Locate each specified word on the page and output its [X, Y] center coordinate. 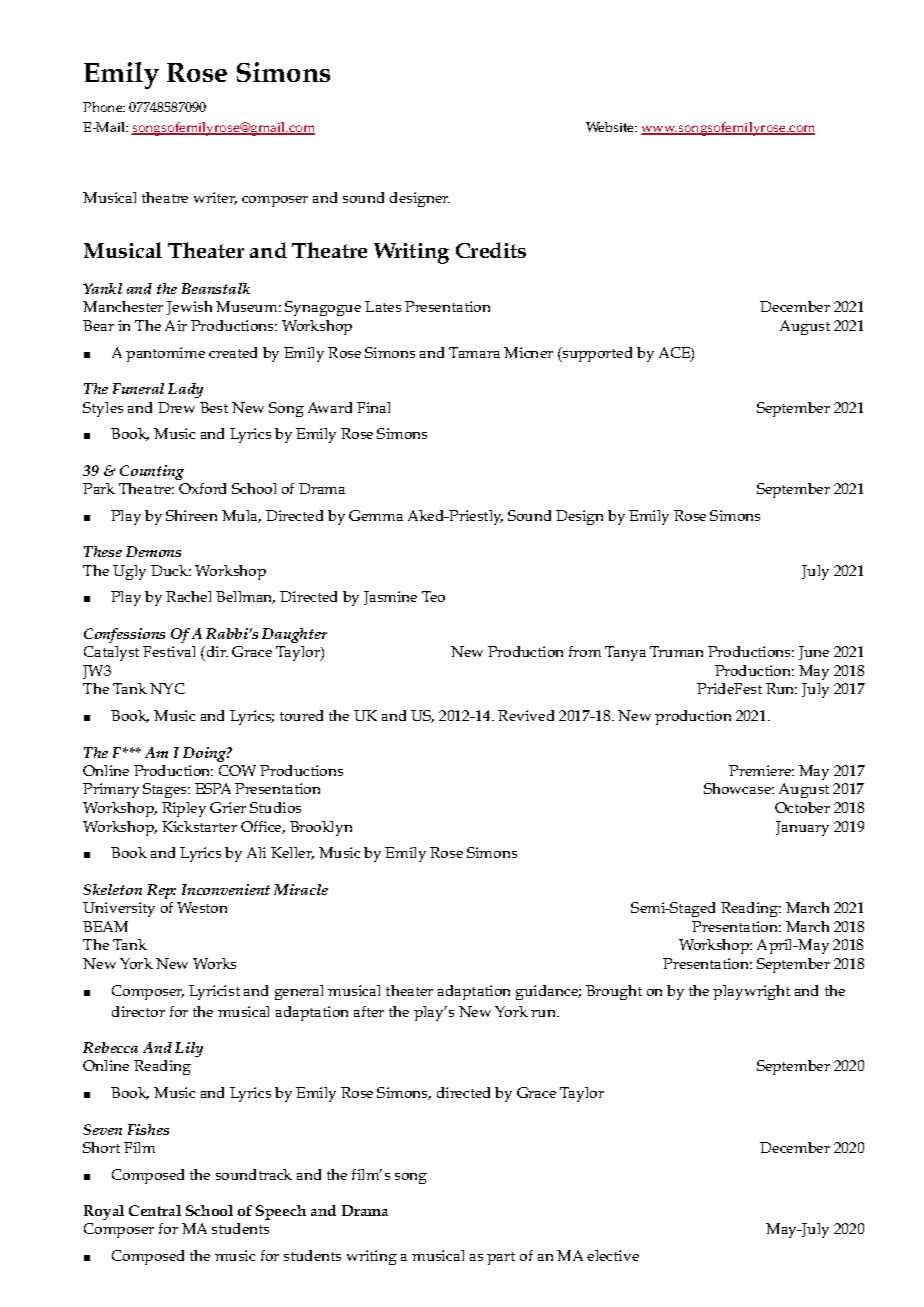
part [501, 1258]
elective [613, 1255]
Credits [491, 250]
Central [155, 1210]
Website [611, 127]
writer [215, 198]
